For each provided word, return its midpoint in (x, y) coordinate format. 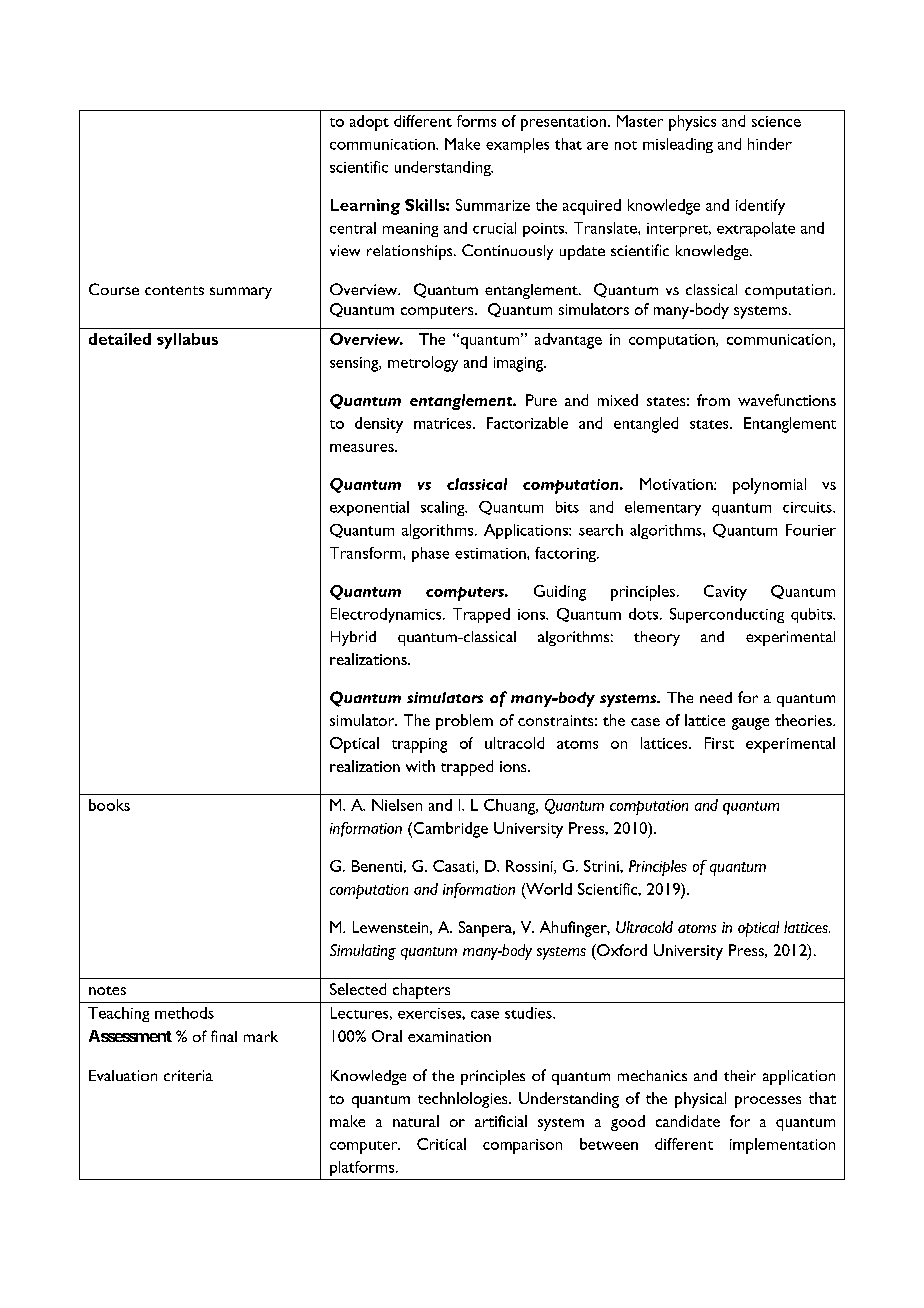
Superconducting (727, 615)
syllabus (187, 341)
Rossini (530, 867)
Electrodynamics (387, 615)
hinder (770, 144)
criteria (188, 1075)
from (713, 400)
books (109, 805)
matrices (444, 423)
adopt (369, 123)
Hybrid (353, 638)
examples (517, 145)
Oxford (621, 950)
